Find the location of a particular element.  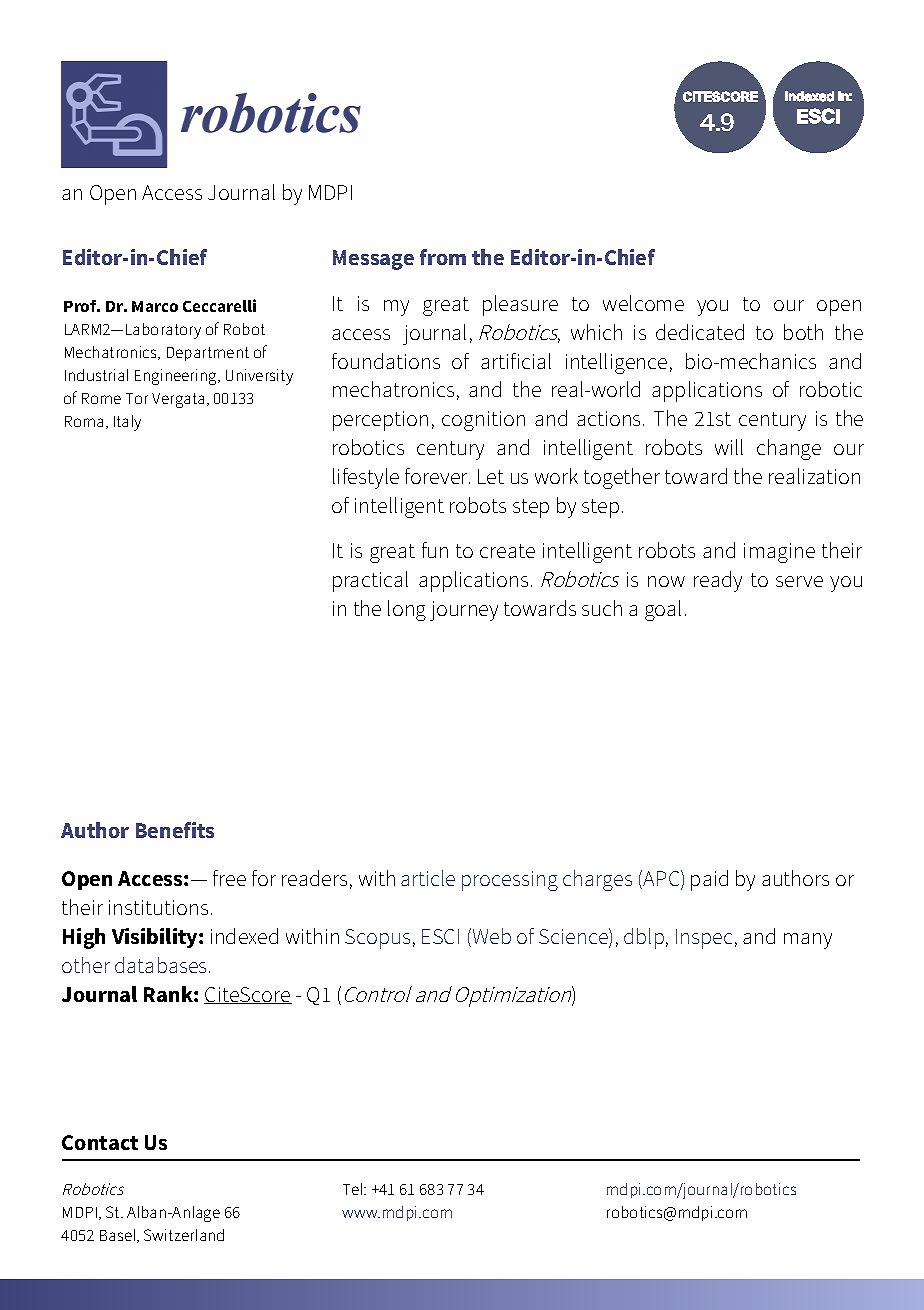

article is located at coordinates (428, 878).
